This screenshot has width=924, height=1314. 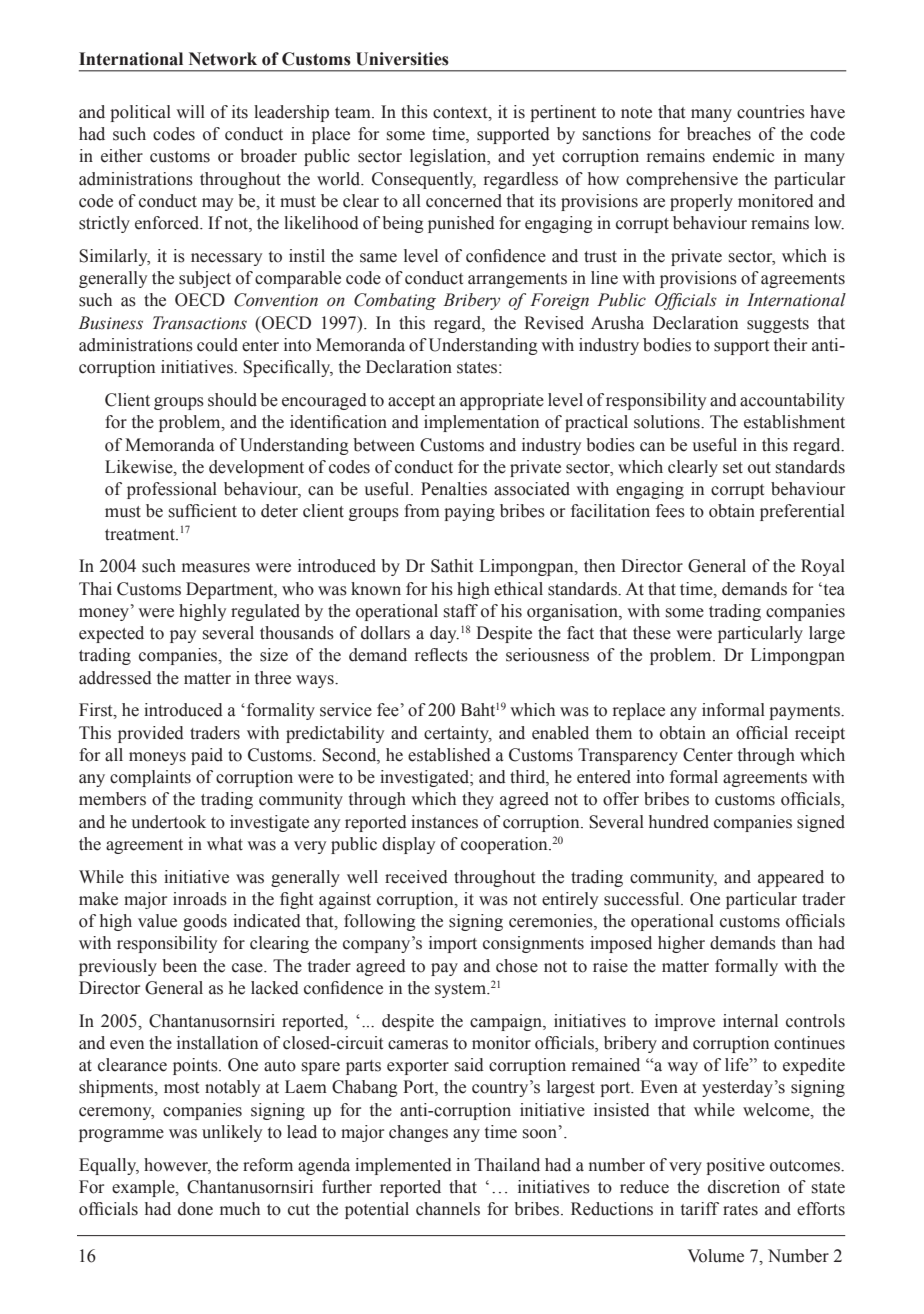 I want to click on appropriate, so click(x=502, y=401).
